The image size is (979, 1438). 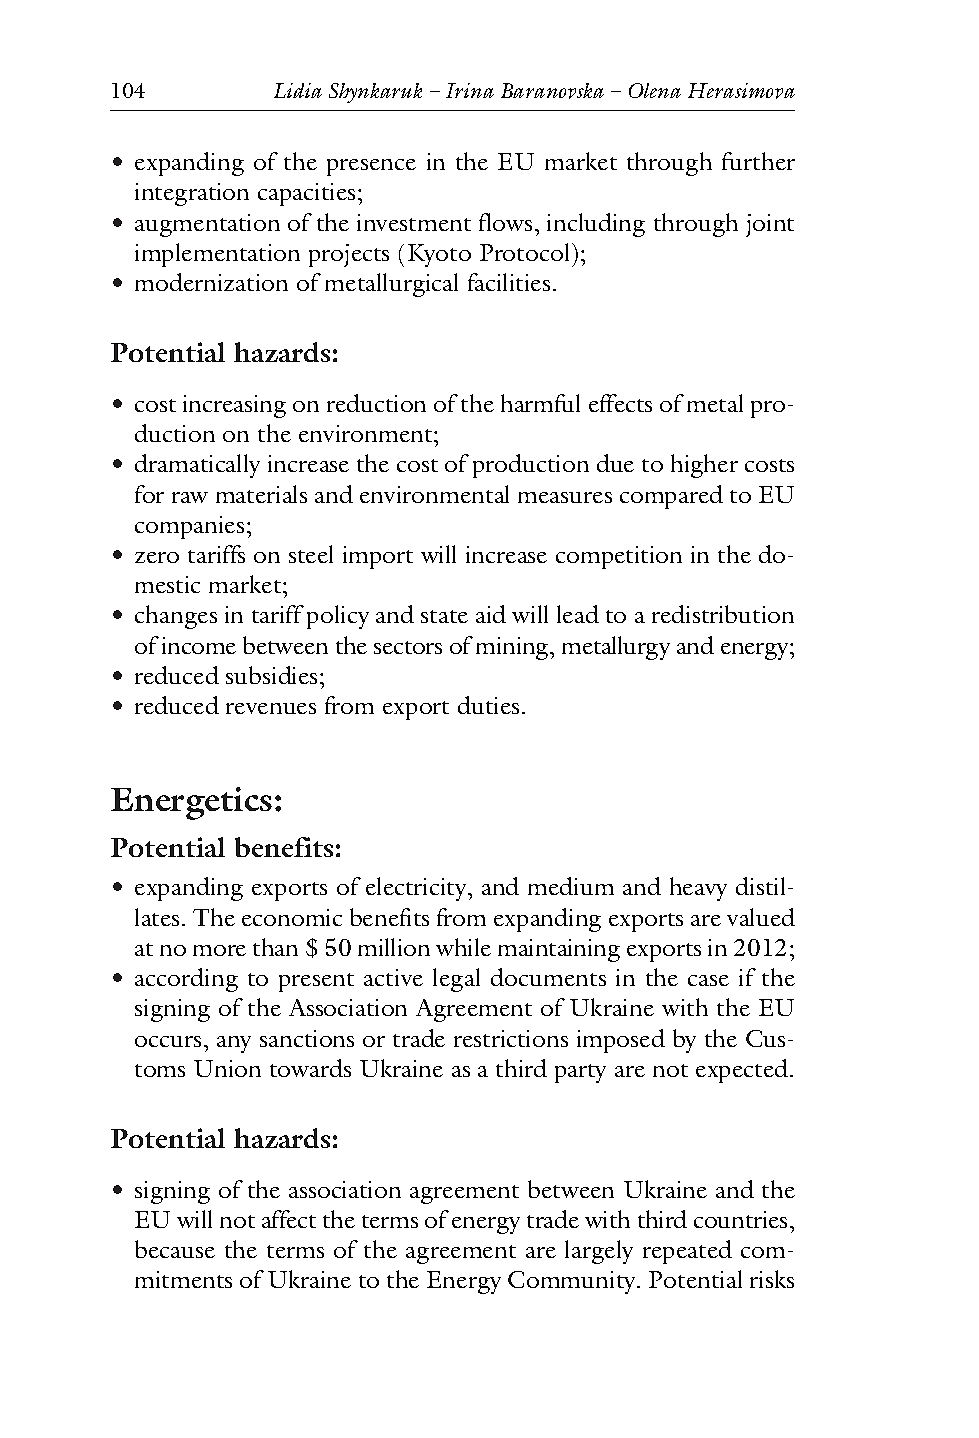 What do you see at coordinates (698, 889) in the screenshot?
I see `heavy` at bounding box center [698, 889].
